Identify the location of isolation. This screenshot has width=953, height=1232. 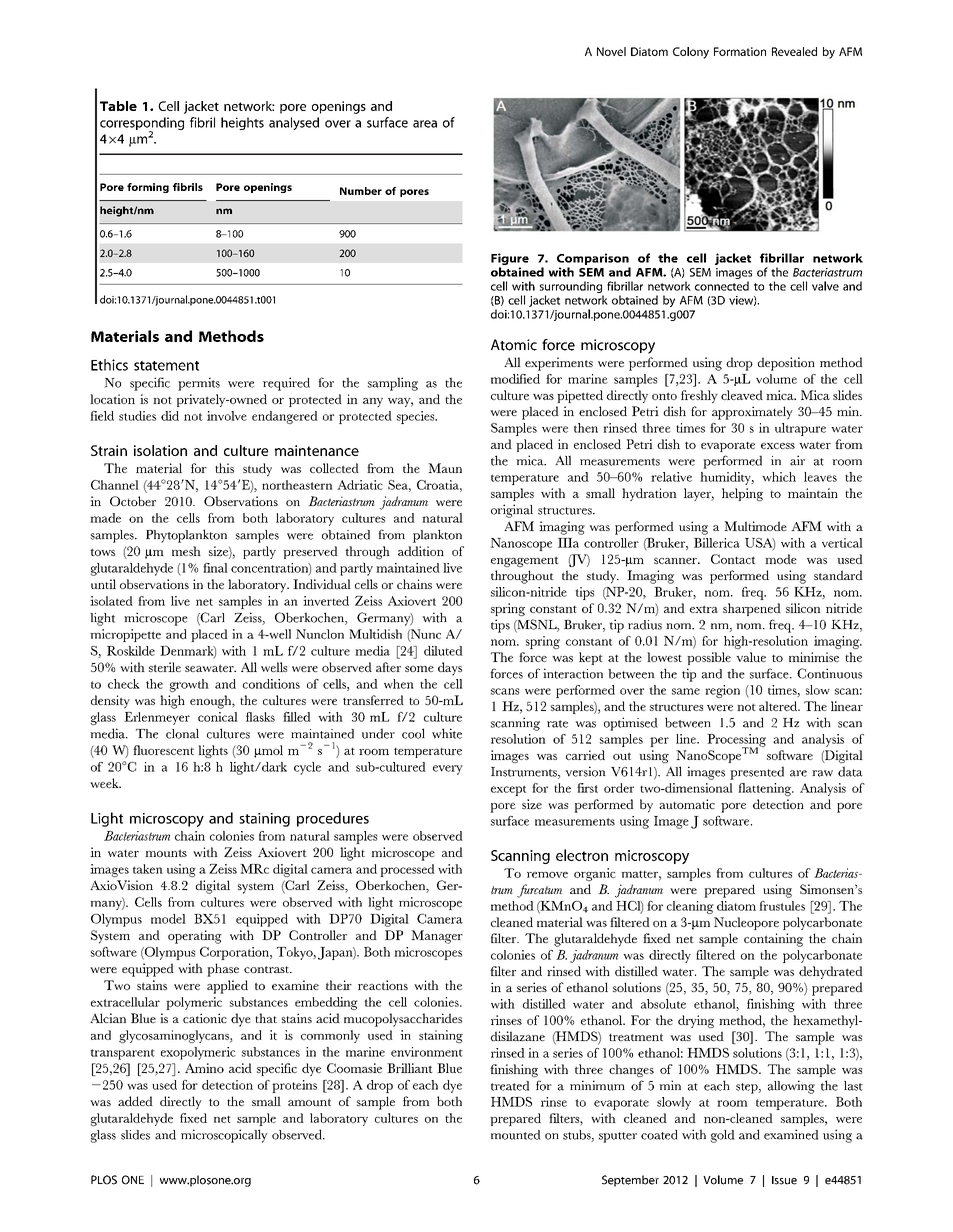
(160, 450).
